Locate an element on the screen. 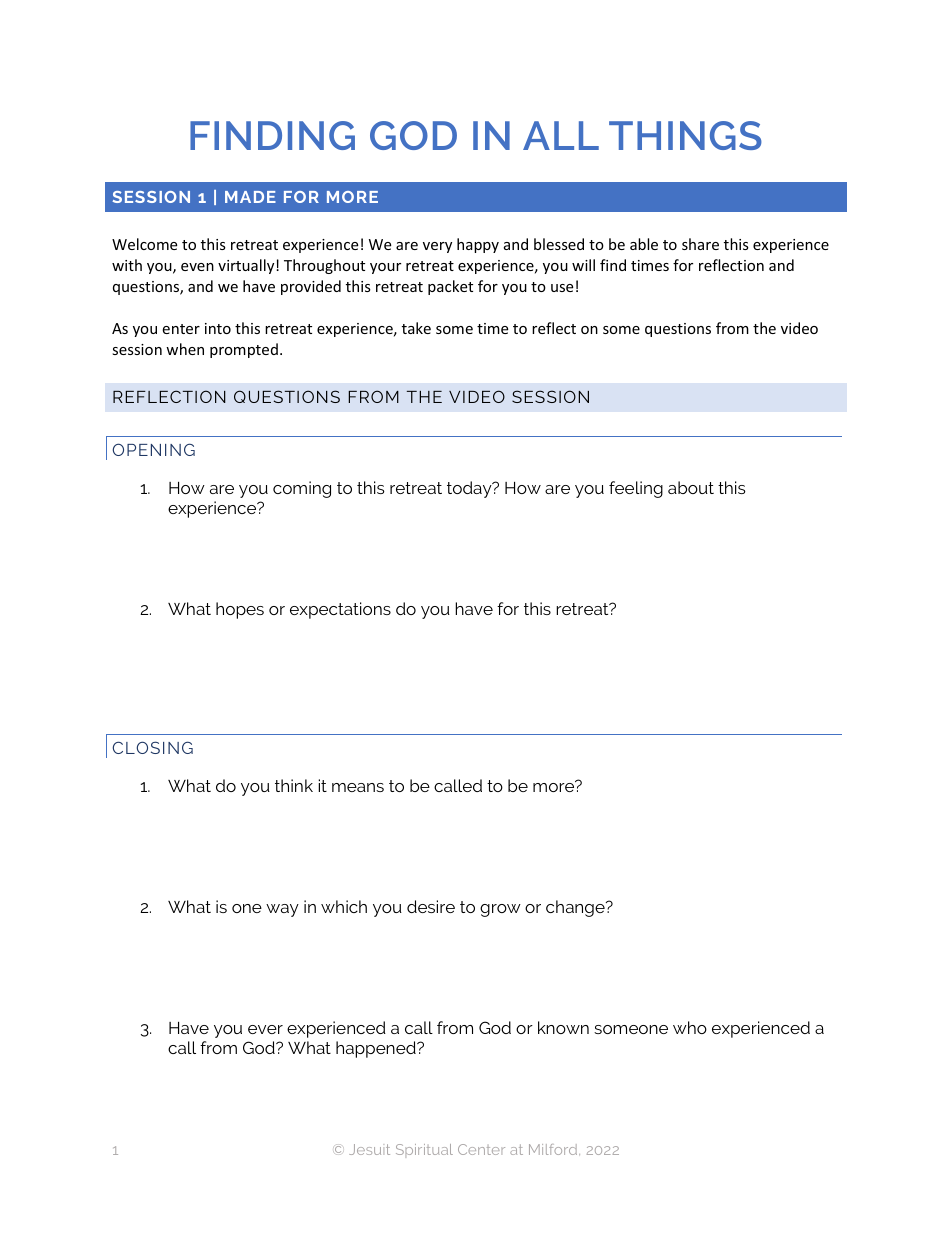 The height and width of the screenshot is (1233, 952). ever is located at coordinates (265, 1029).
